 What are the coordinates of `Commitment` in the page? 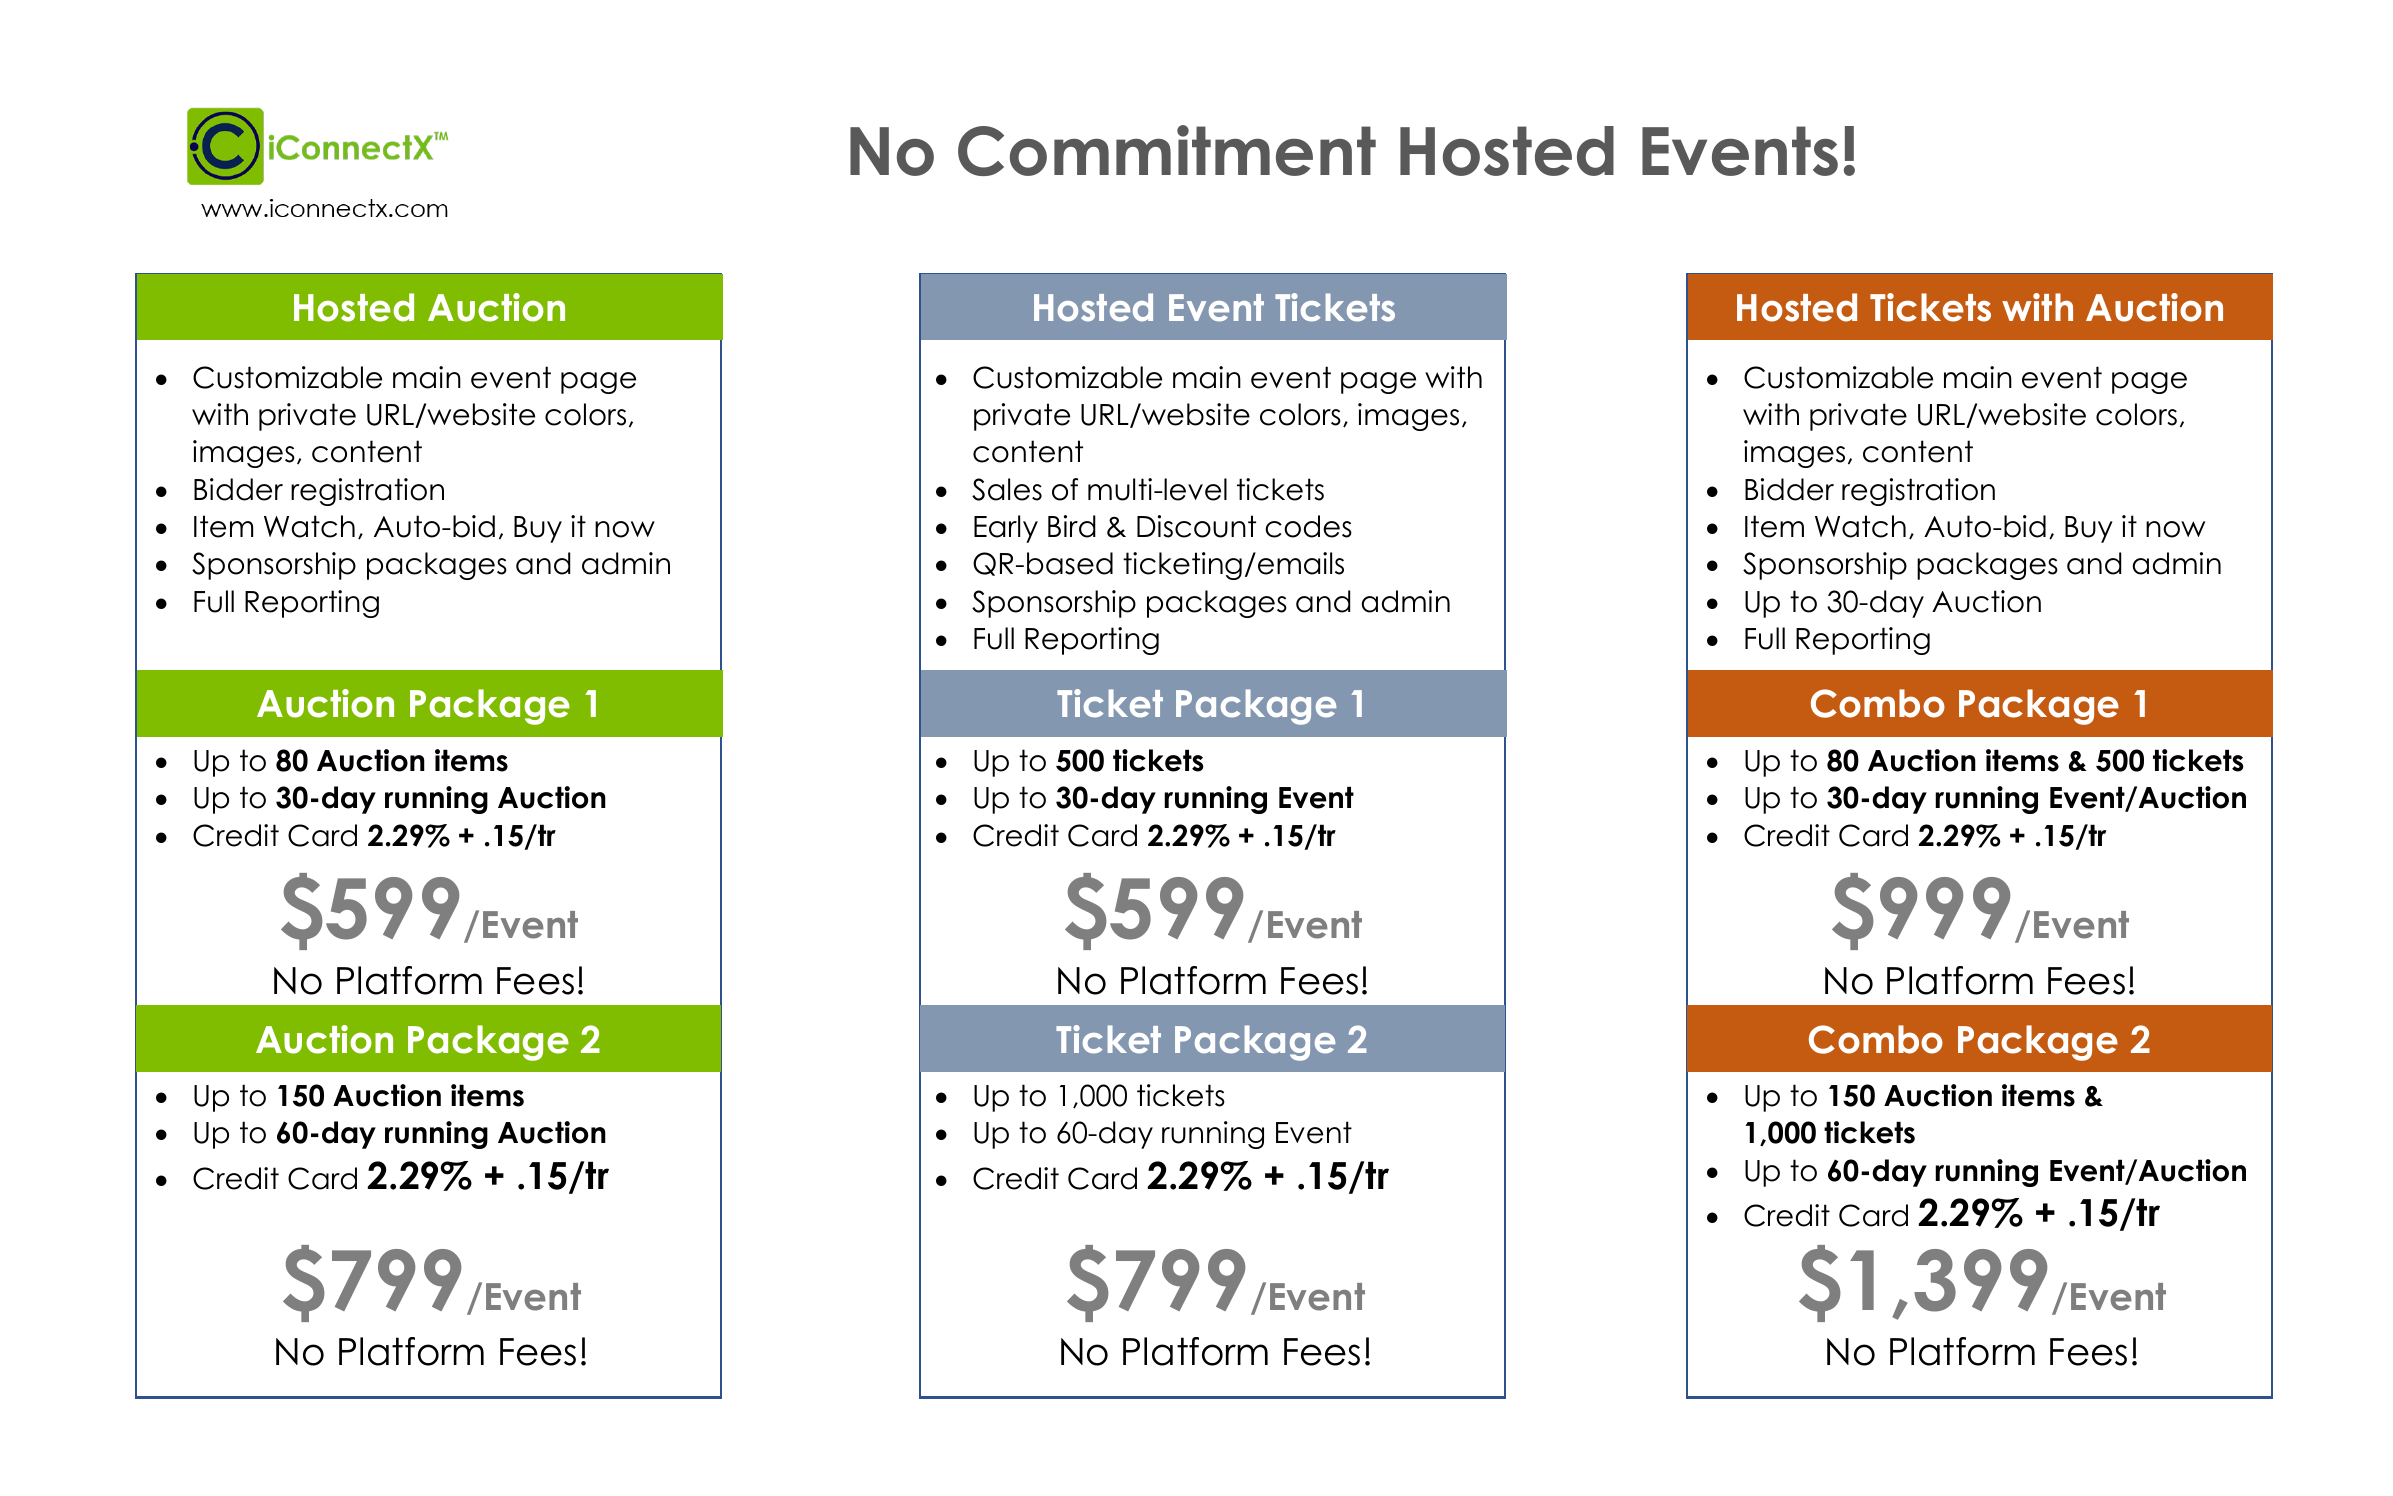 It's located at (1167, 150).
